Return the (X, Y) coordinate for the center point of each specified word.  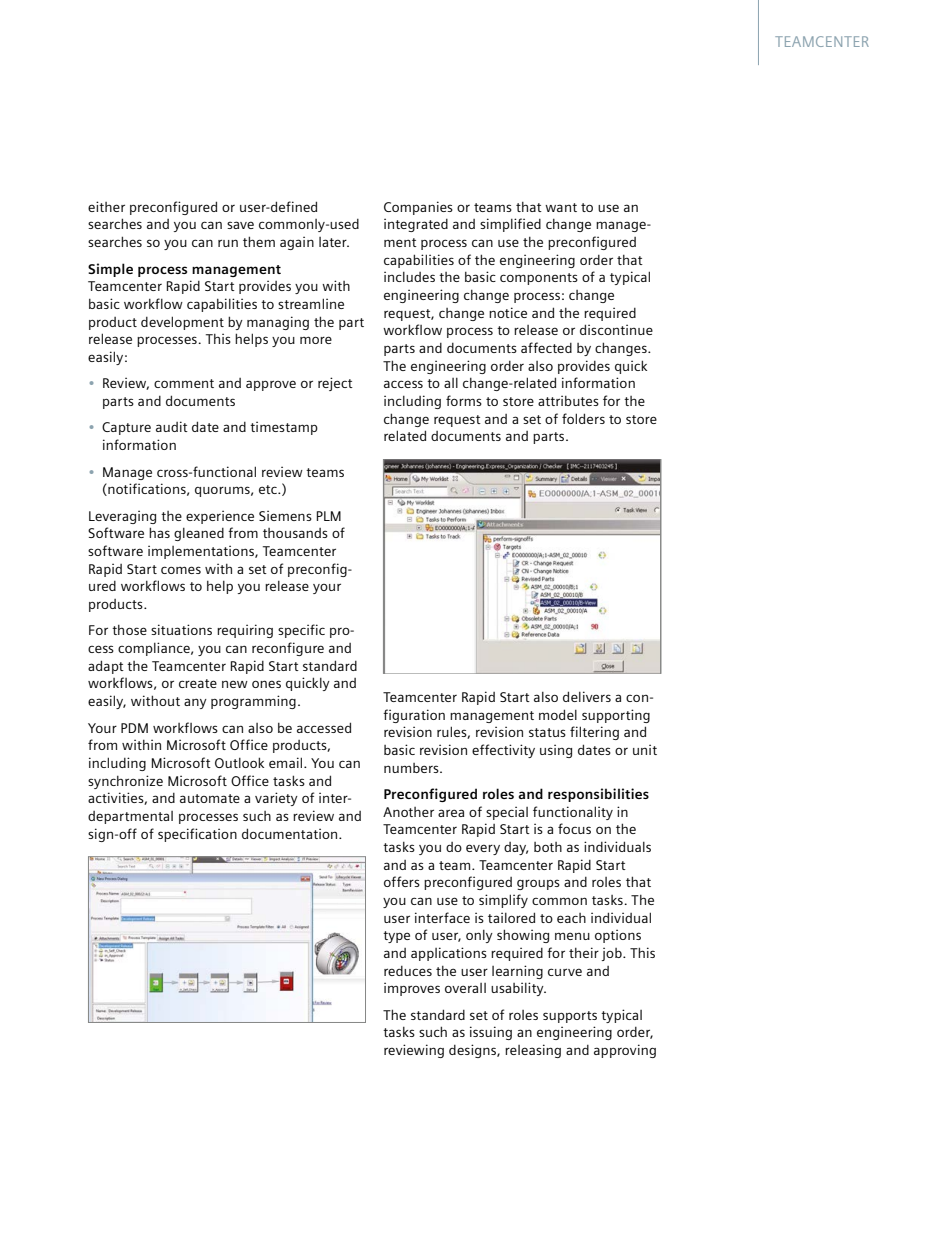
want (561, 207)
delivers (587, 696)
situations (181, 629)
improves (412, 989)
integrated (416, 225)
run (228, 243)
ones (266, 684)
